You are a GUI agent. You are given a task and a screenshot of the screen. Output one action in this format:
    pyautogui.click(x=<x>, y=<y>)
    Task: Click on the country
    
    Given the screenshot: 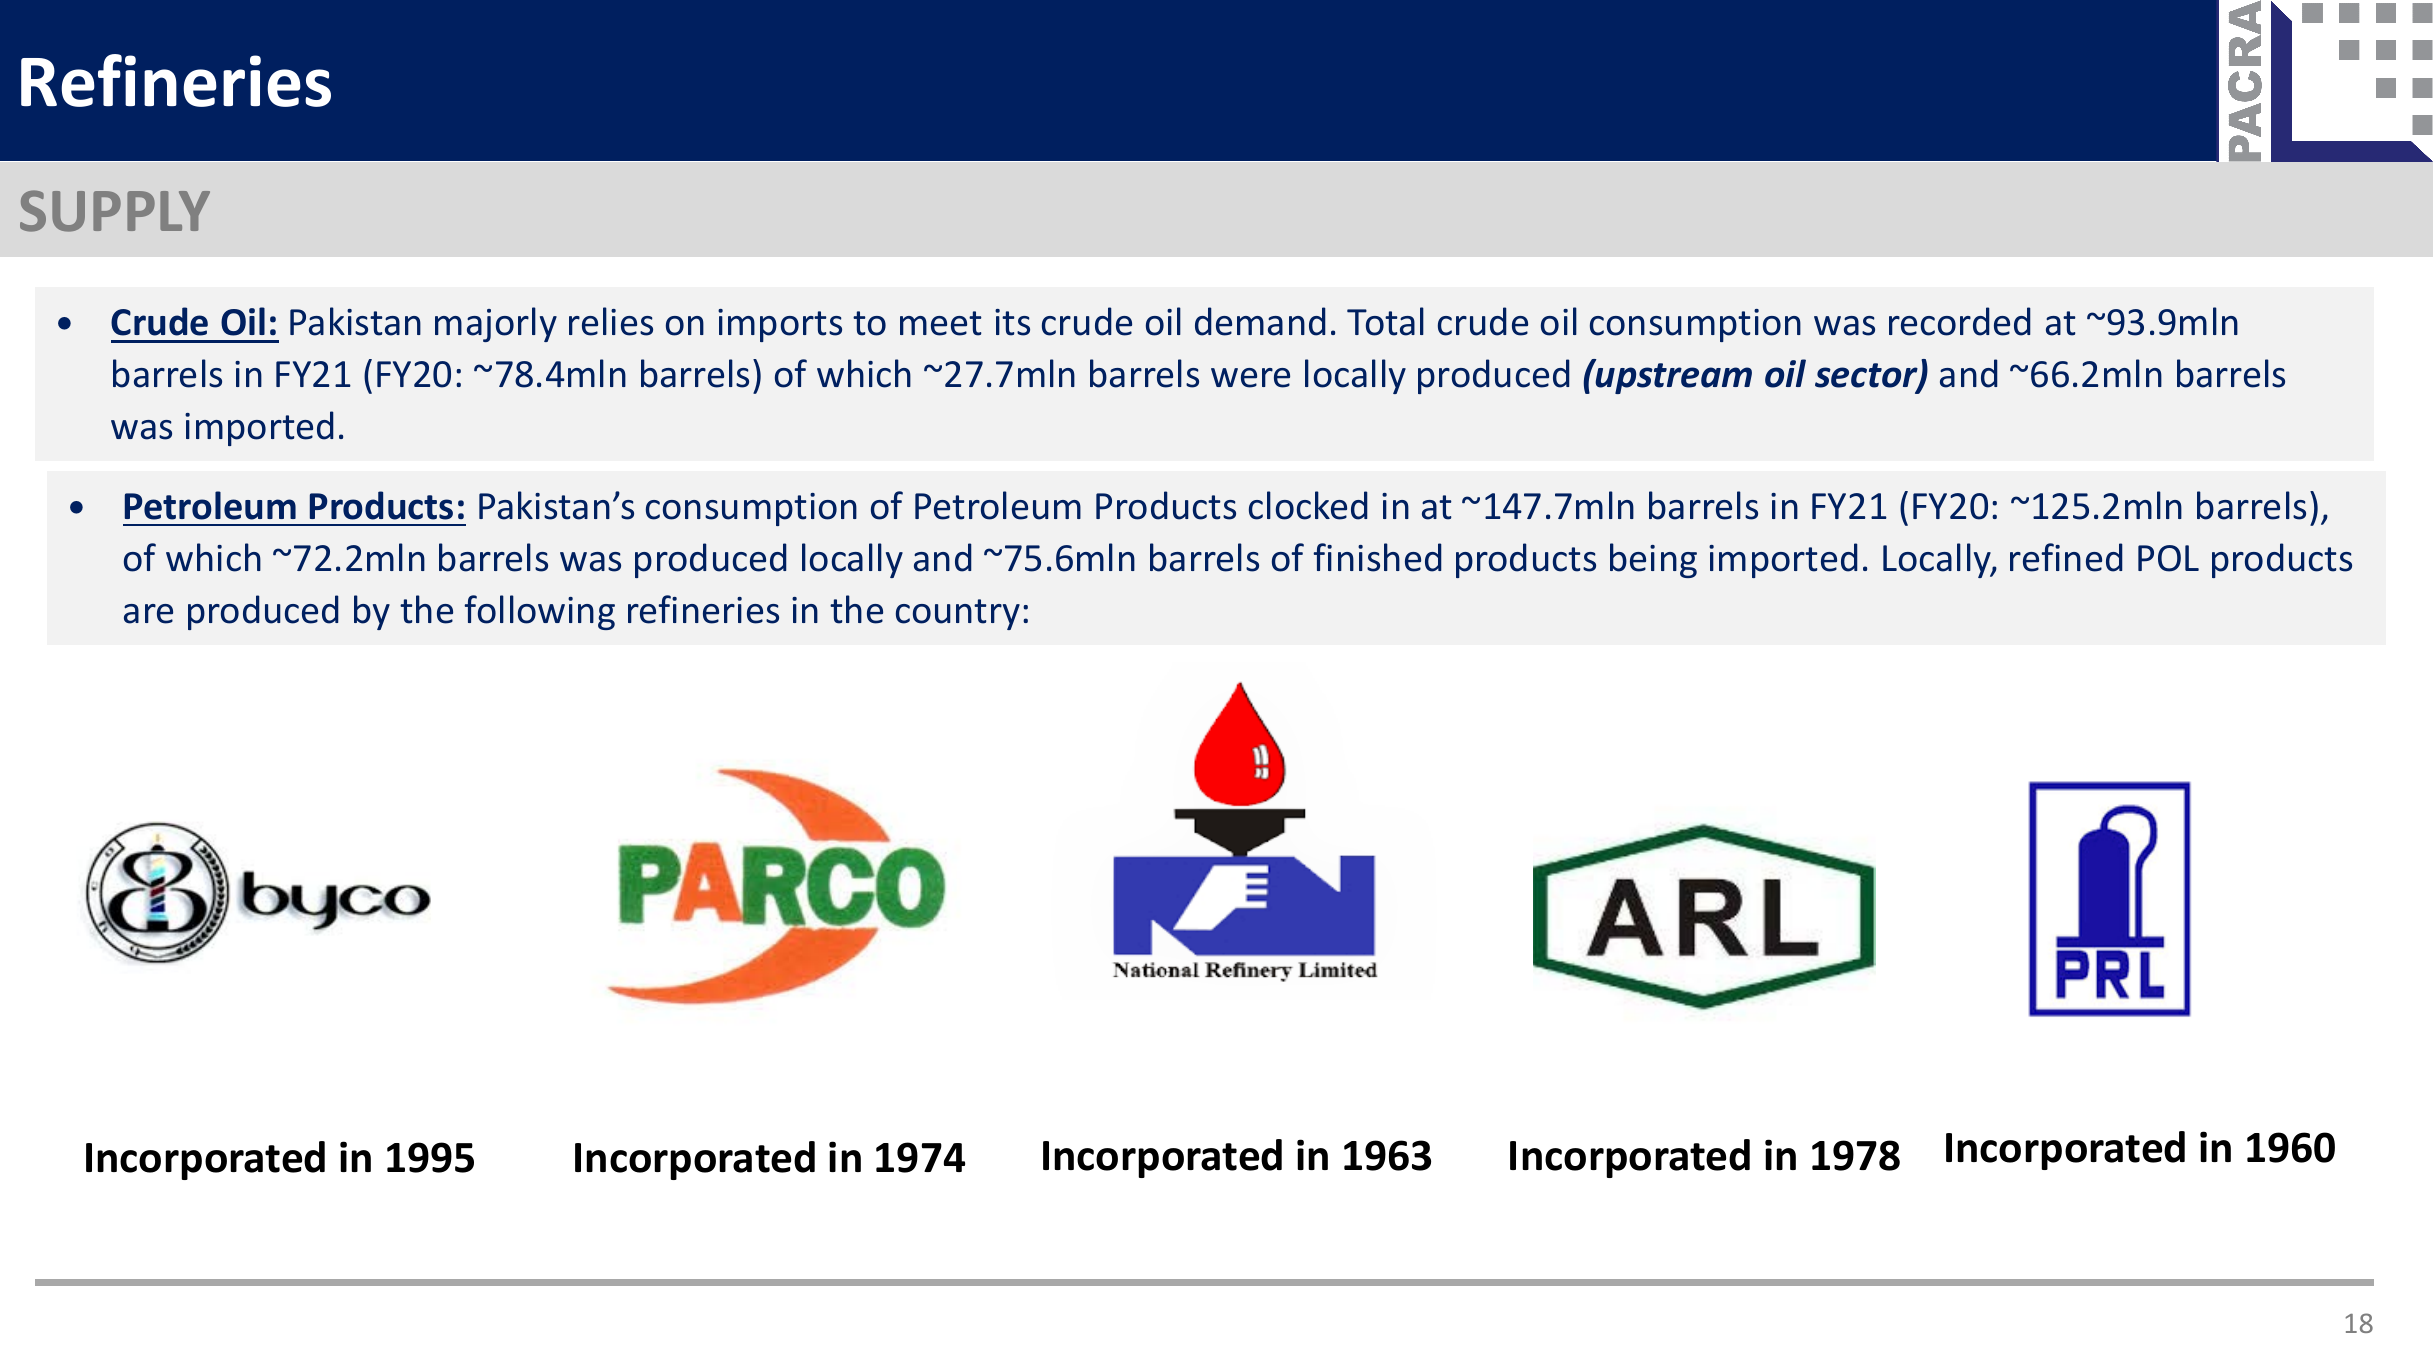 What is the action you would take?
    pyautogui.click(x=958, y=614)
